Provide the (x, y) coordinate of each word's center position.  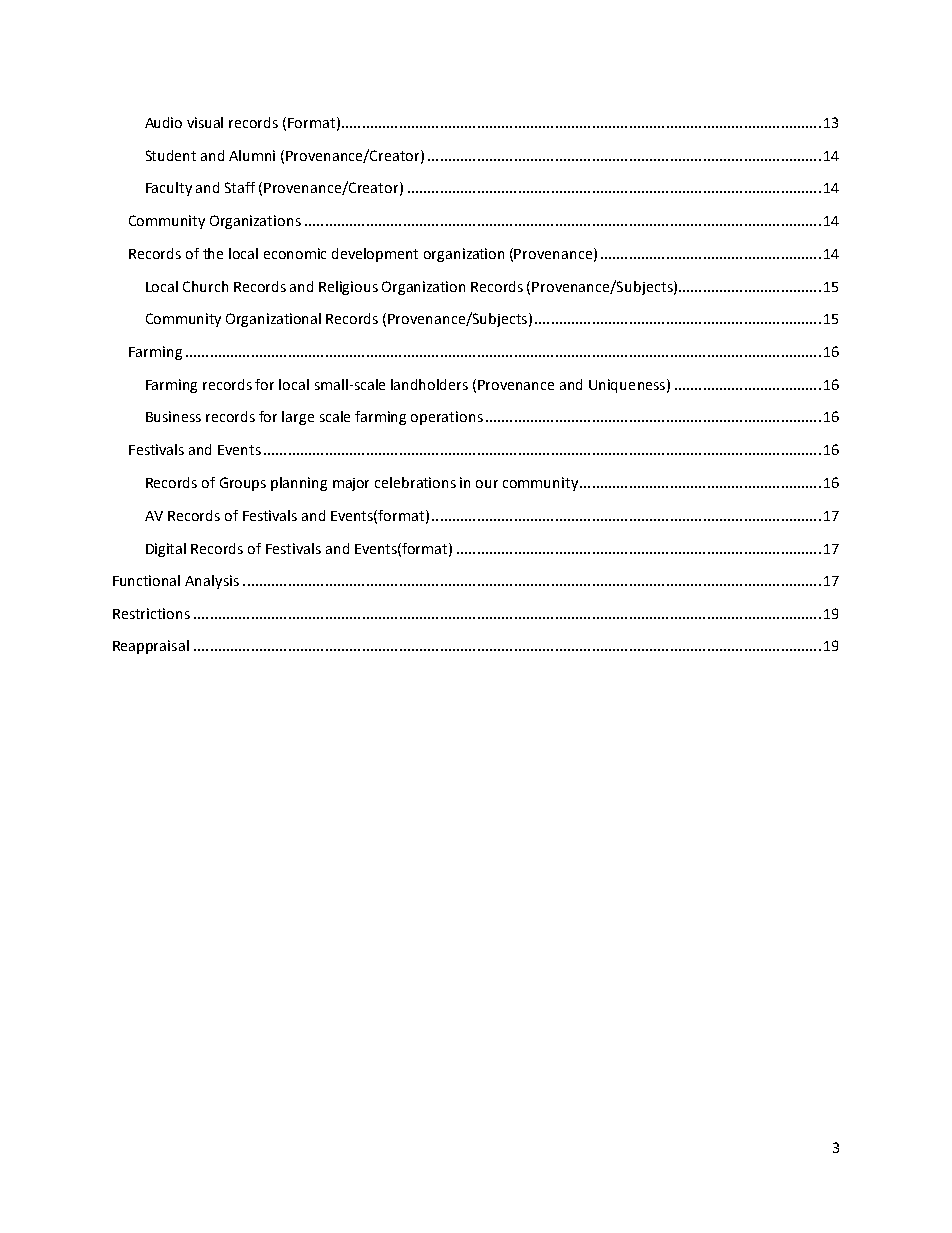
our (487, 484)
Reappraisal (151, 647)
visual (205, 122)
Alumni (252, 155)
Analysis (212, 582)
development (375, 255)
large (298, 418)
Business (173, 416)
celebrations (415, 482)
